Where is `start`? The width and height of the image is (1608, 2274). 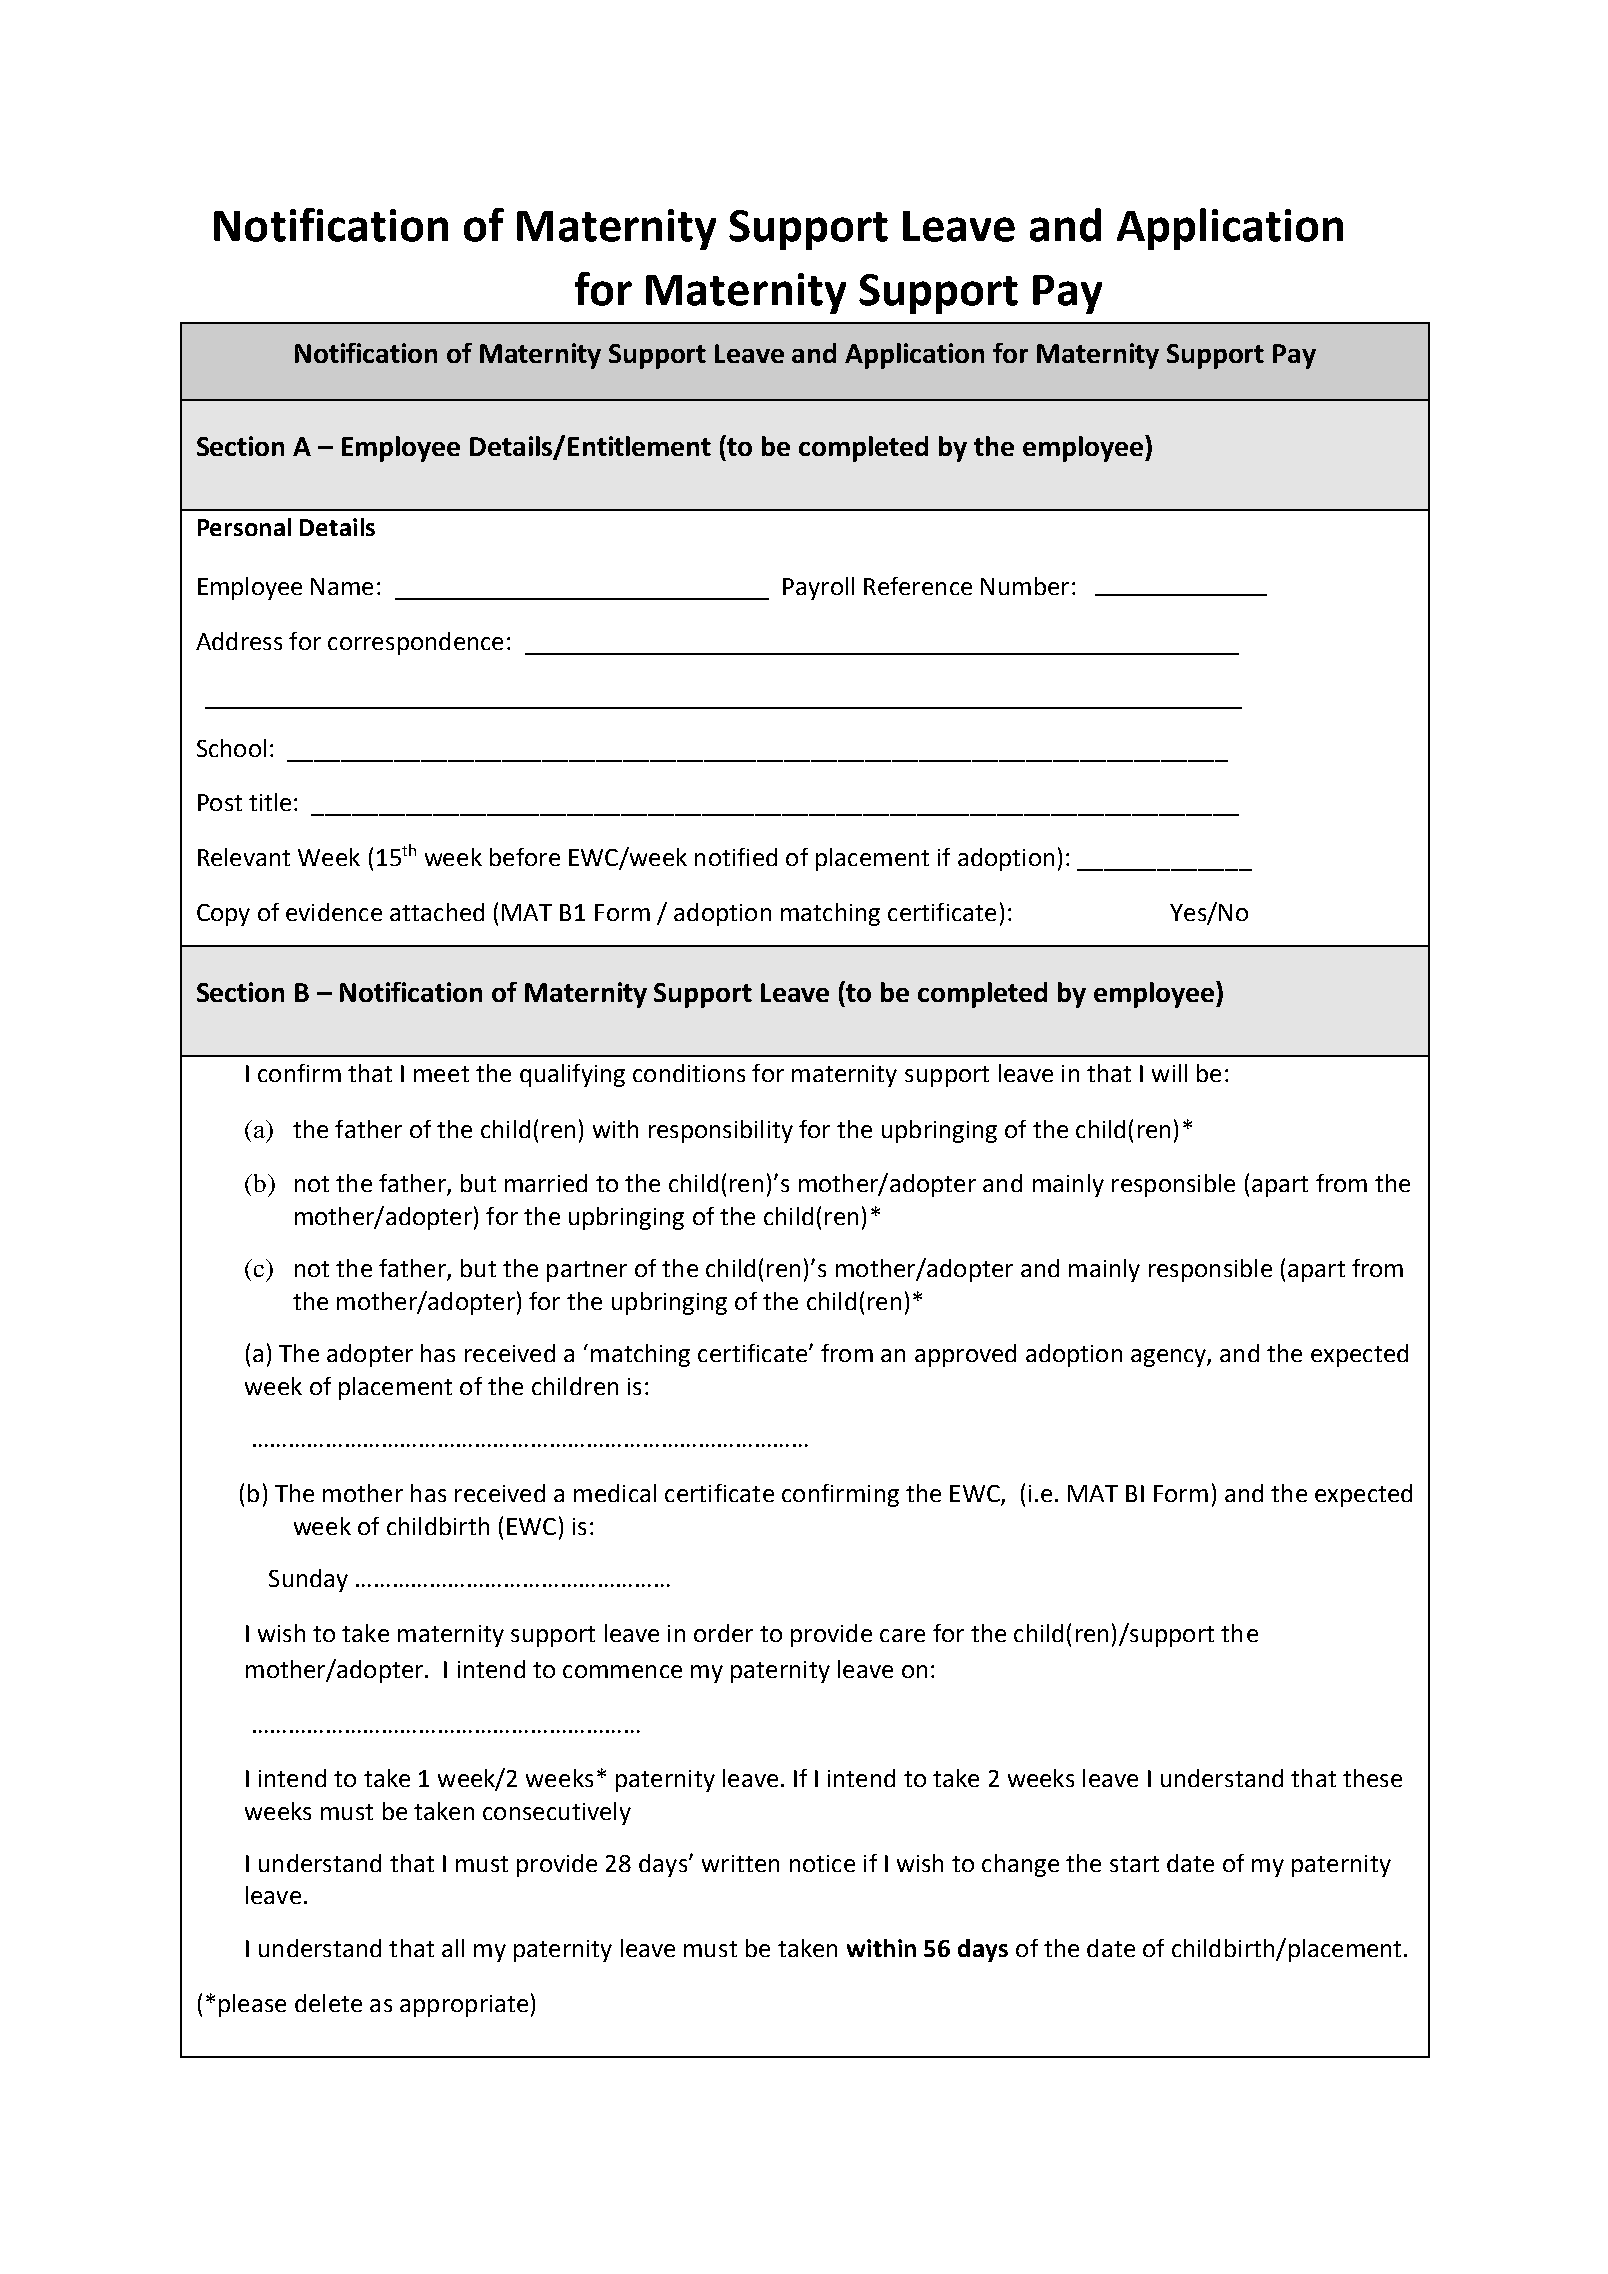
start is located at coordinates (1134, 1864).
